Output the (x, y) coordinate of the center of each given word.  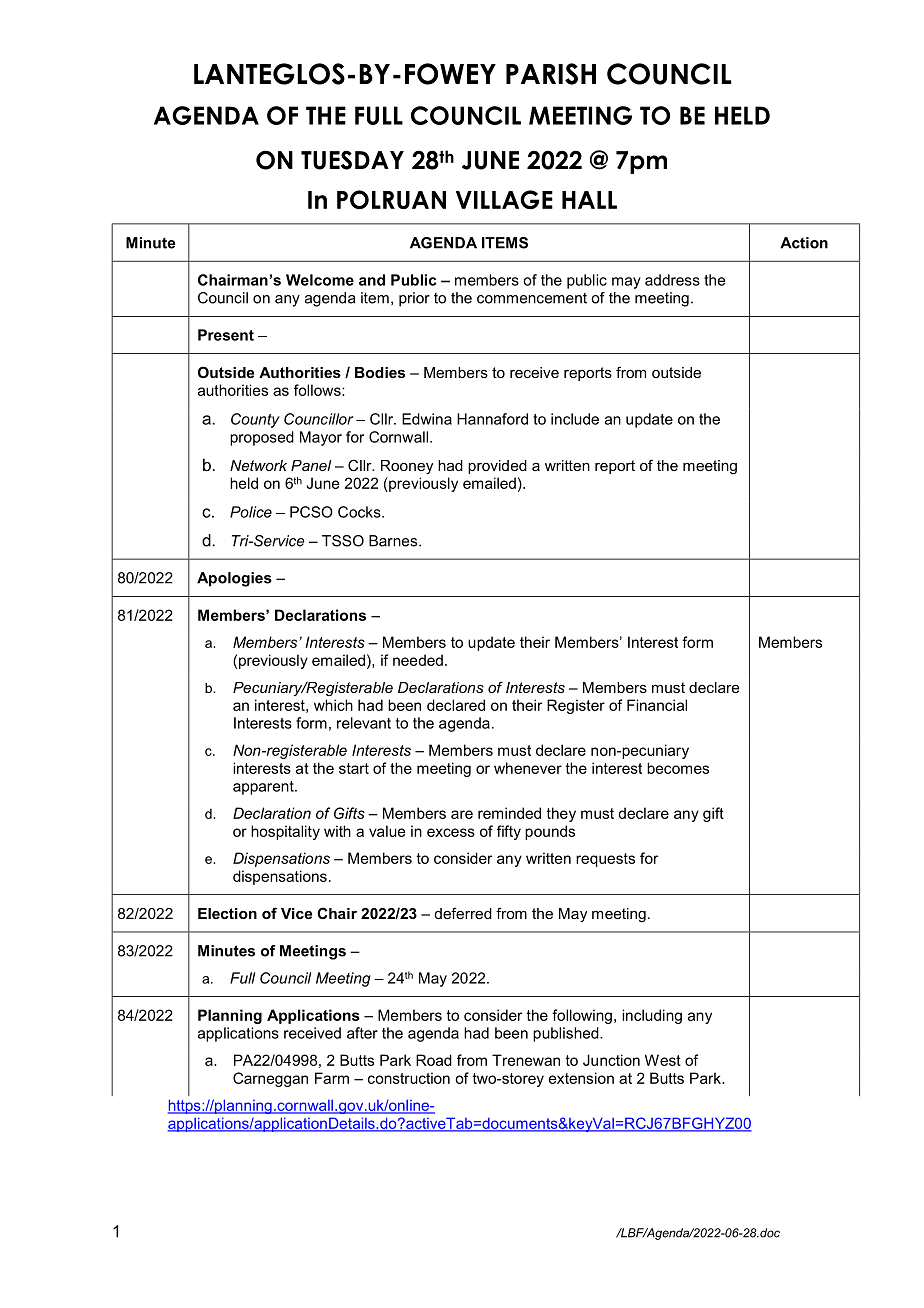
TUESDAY (352, 160)
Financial (657, 705)
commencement (532, 298)
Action (804, 243)
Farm (332, 1078)
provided (497, 467)
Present (226, 335)
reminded (509, 813)
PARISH (551, 74)
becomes (678, 768)
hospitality (285, 832)
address (672, 280)
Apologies (234, 579)
